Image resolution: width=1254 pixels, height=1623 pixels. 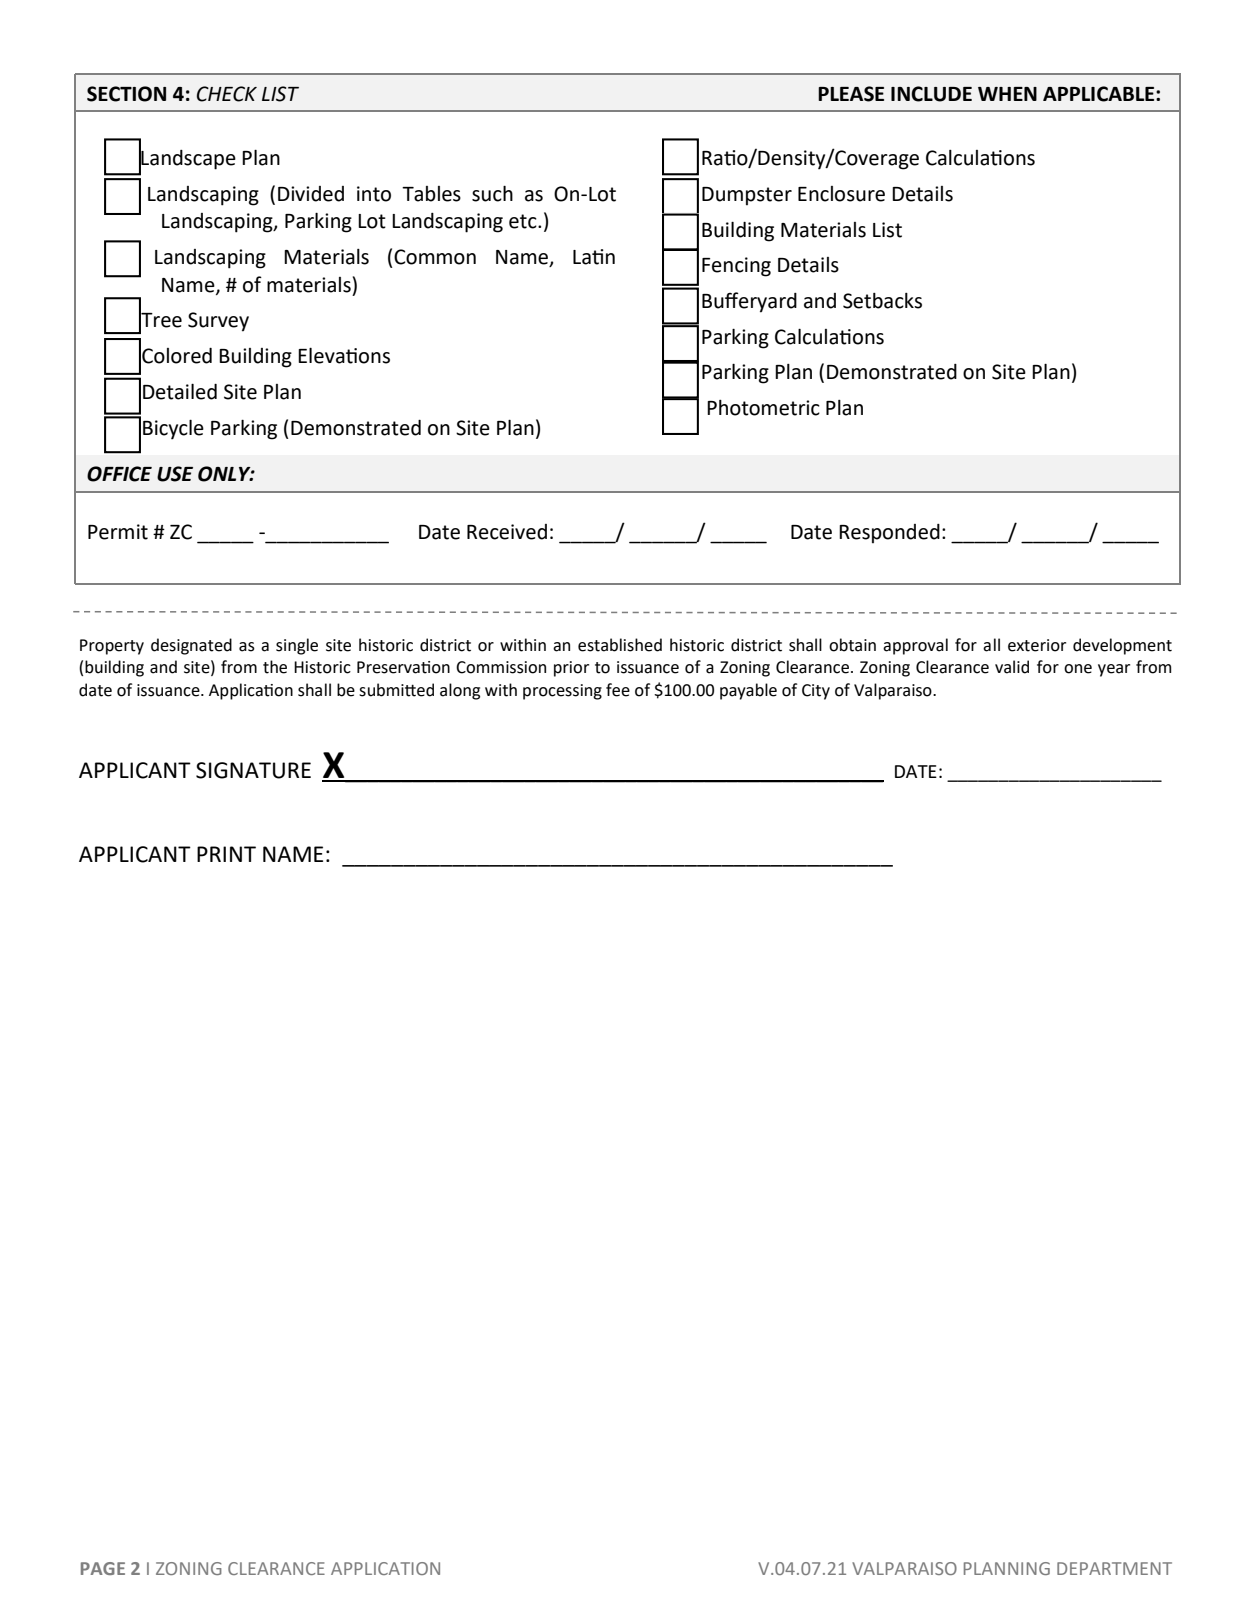 What do you see at coordinates (1114, 1568) in the screenshot?
I see `DEPARTMENT` at bounding box center [1114, 1568].
